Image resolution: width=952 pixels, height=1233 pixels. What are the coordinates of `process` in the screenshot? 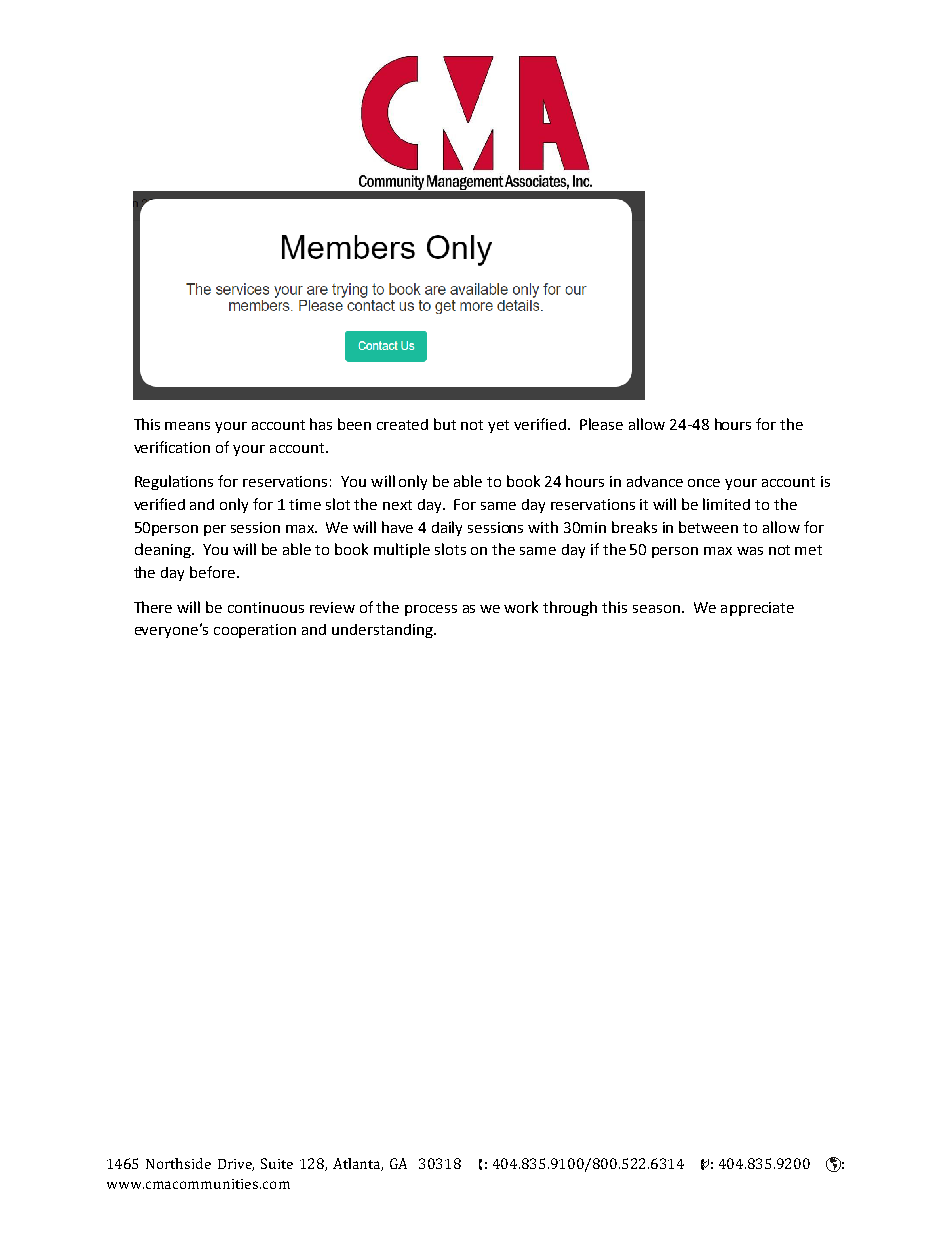 It's located at (431, 610).
